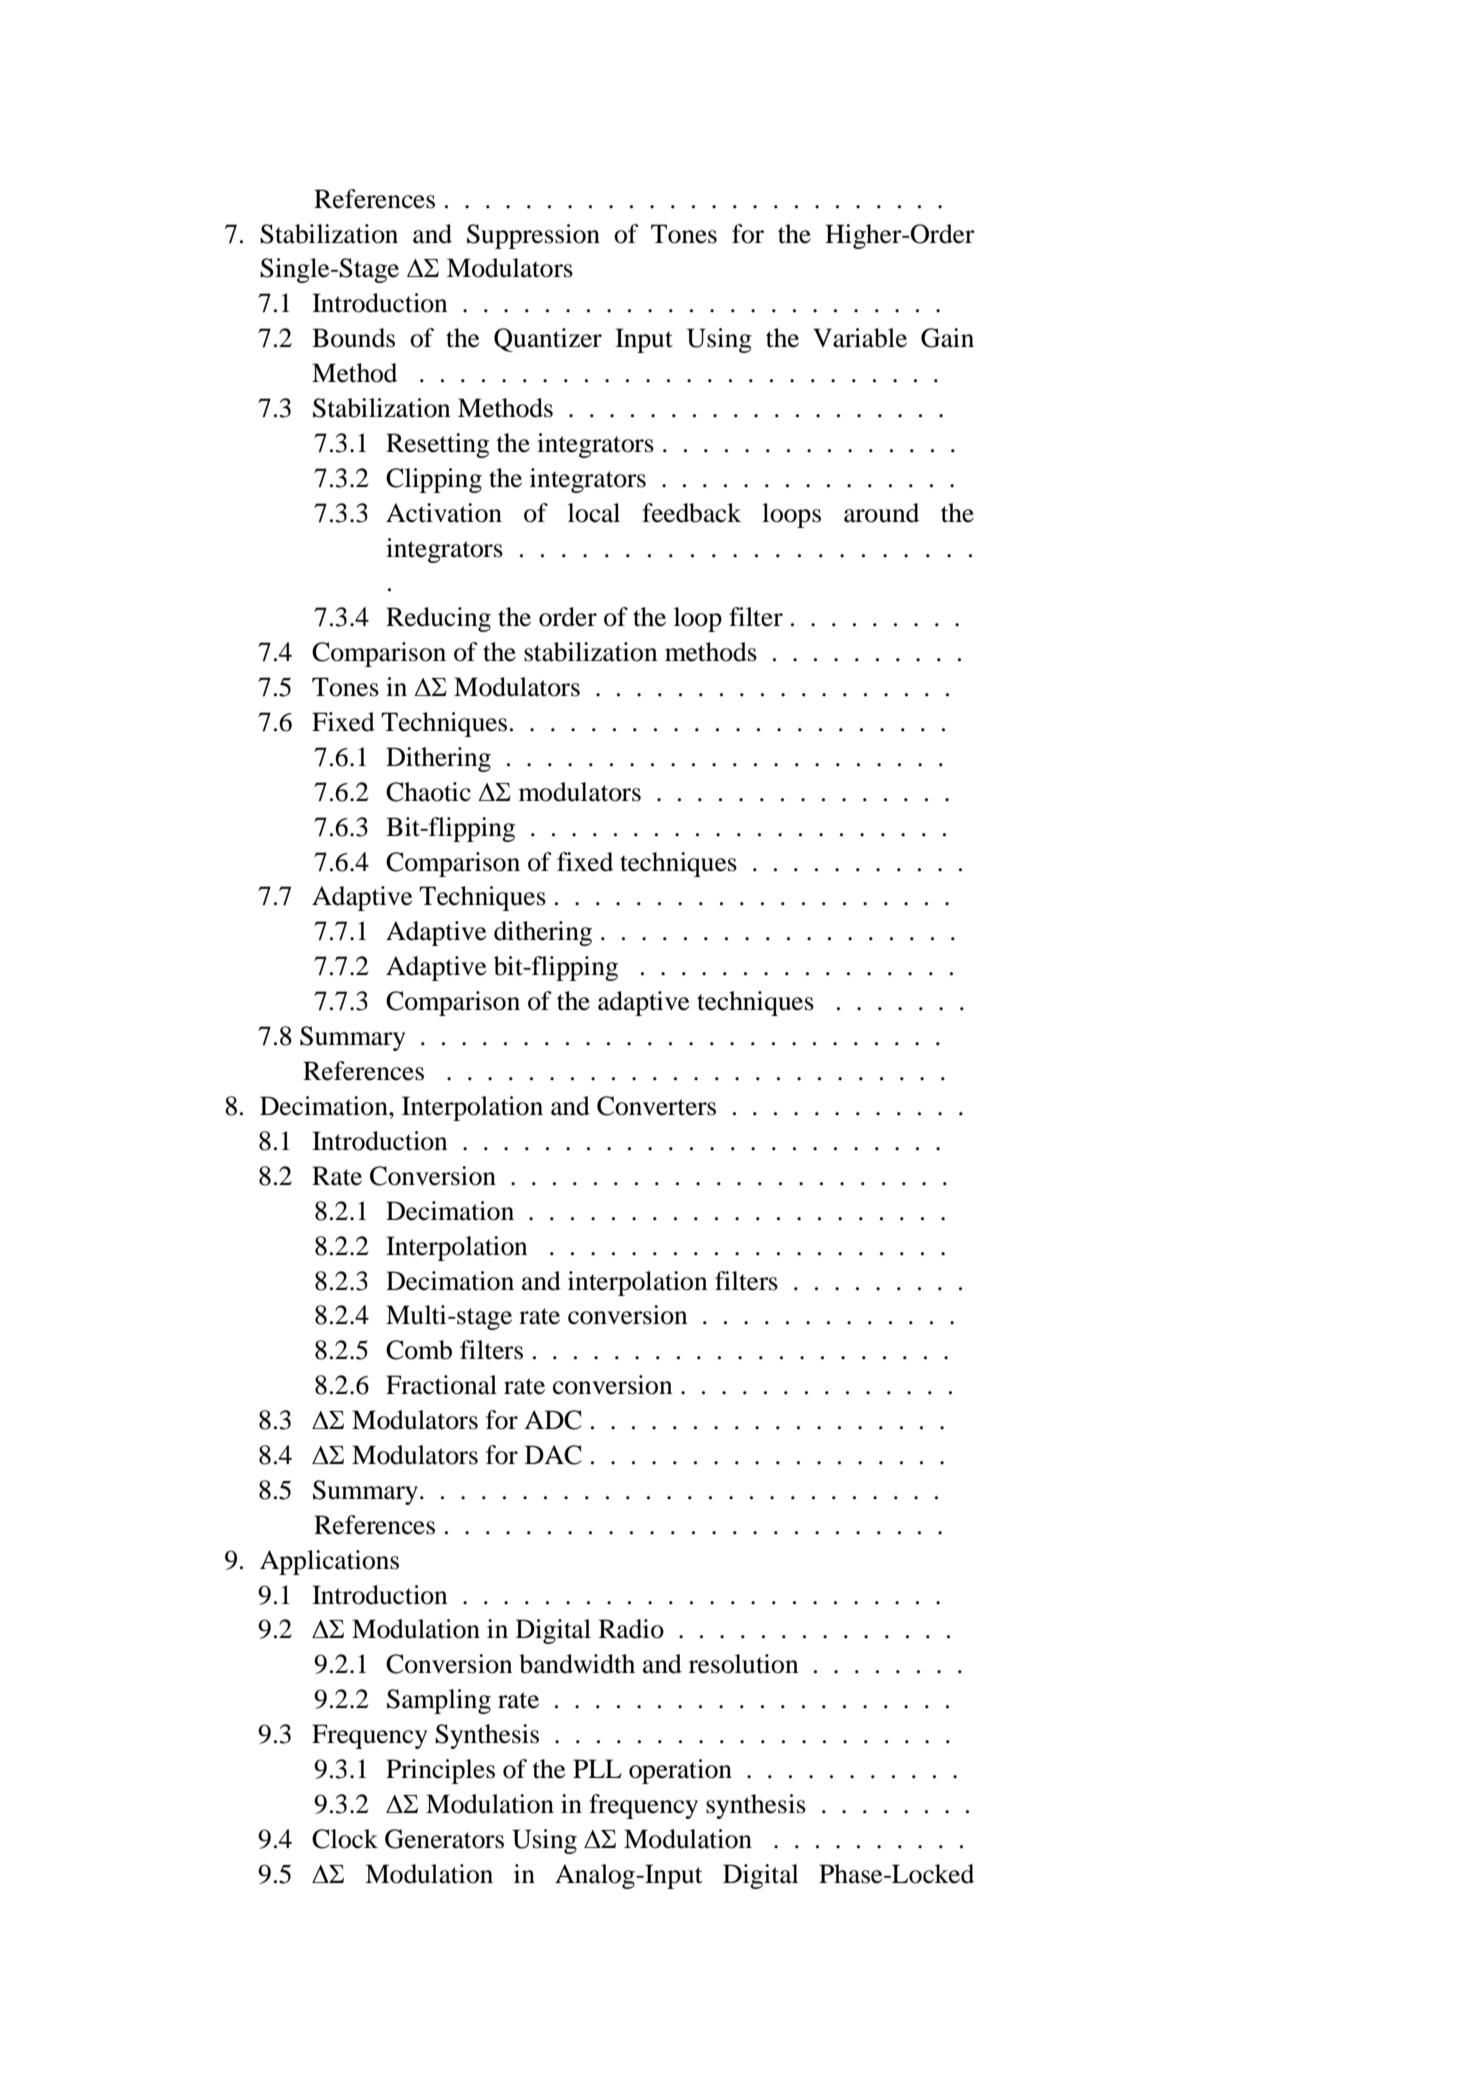 This screenshot has height=2099, width=1484. I want to click on Variable, so click(860, 338).
